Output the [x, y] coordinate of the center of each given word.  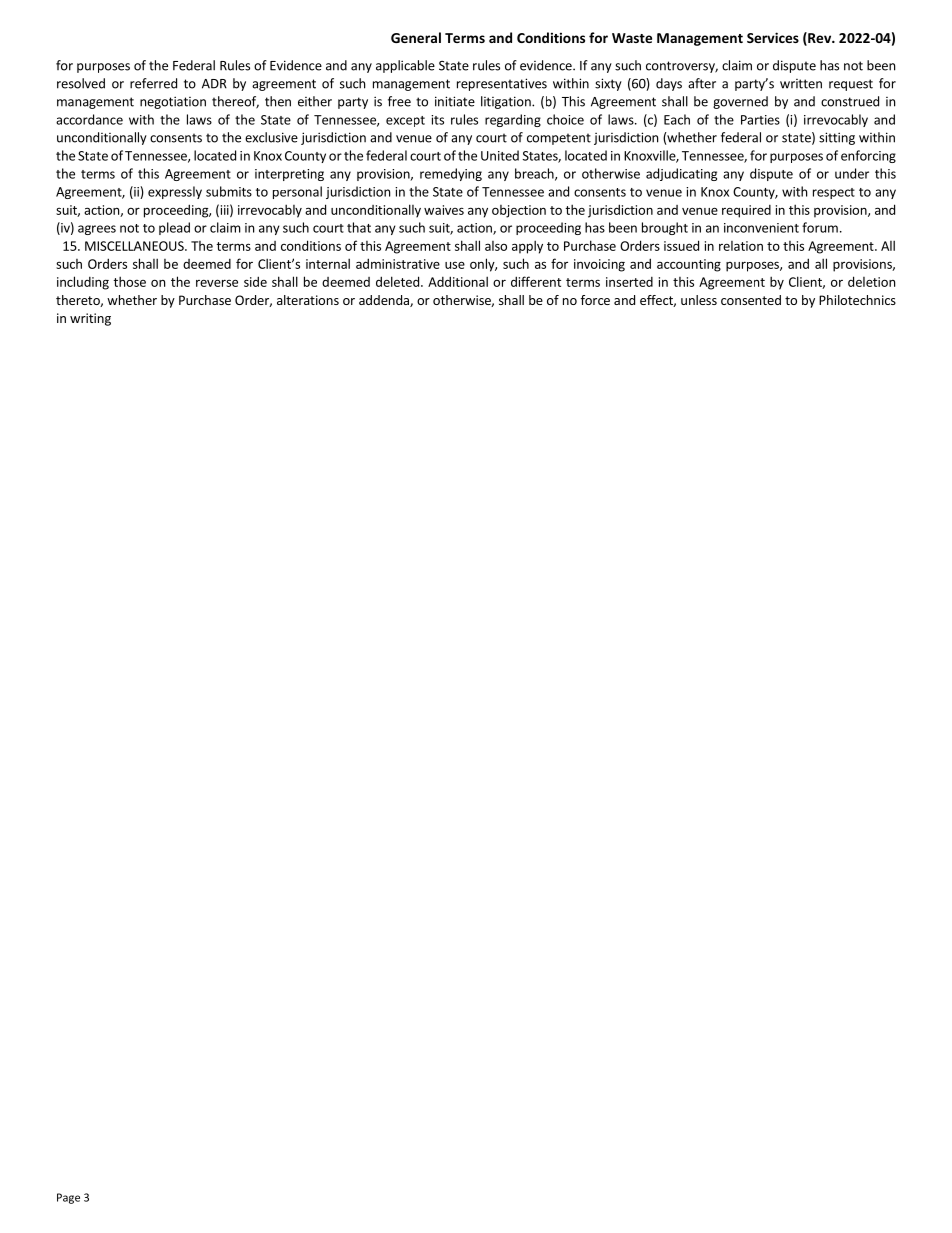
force [595, 300]
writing [90, 319]
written [801, 84]
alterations [308, 300]
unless [699, 300]
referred [153, 83]
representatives [502, 84]
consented [751, 300]
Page [68, 1198]
